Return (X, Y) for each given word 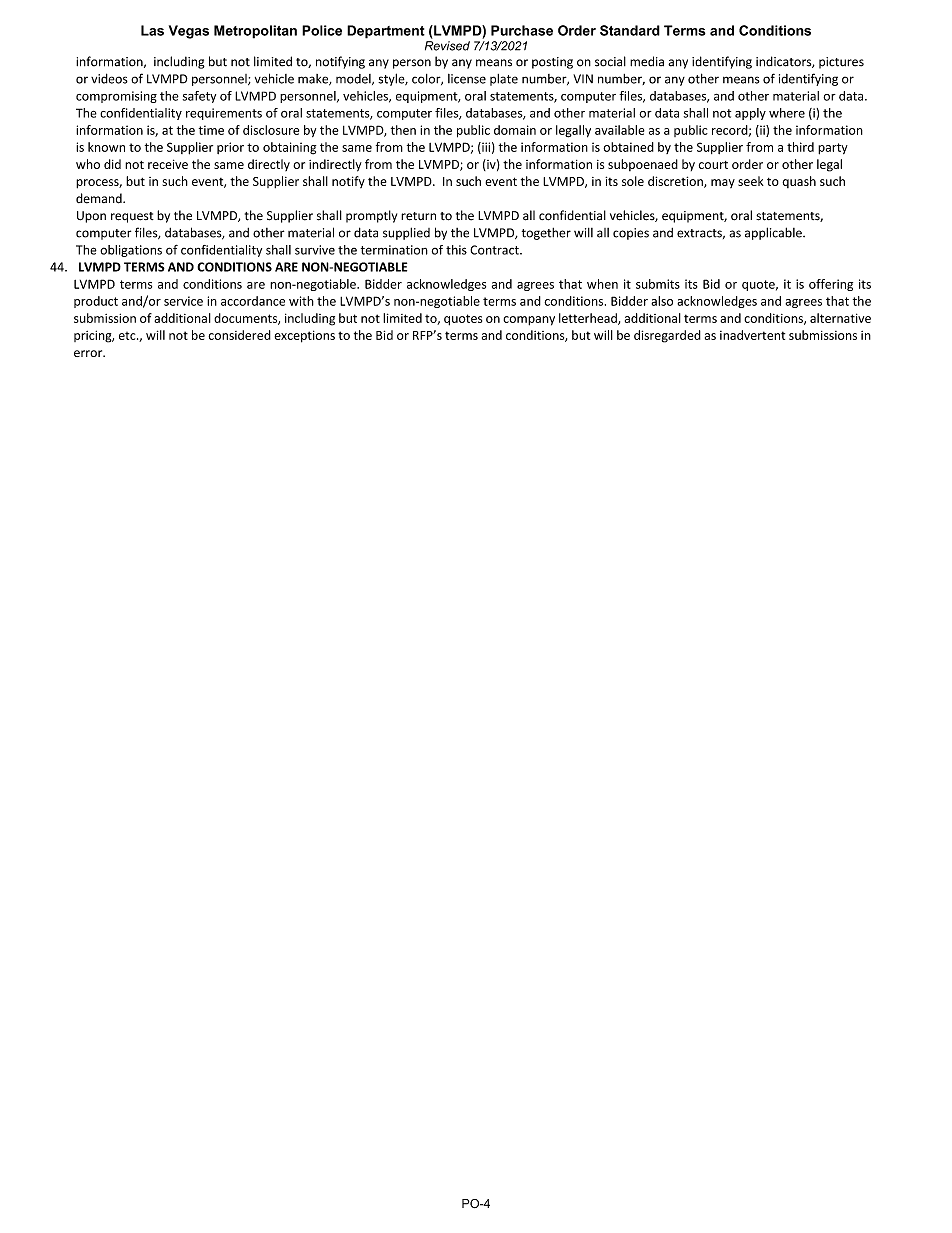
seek (751, 181)
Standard (630, 30)
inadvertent (752, 335)
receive (168, 164)
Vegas (189, 32)
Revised (447, 46)
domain (515, 130)
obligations (131, 251)
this (456, 250)
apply (750, 114)
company (529, 321)
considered (239, 335)
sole (633, 181)
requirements (224, 114)
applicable (774, 233)
